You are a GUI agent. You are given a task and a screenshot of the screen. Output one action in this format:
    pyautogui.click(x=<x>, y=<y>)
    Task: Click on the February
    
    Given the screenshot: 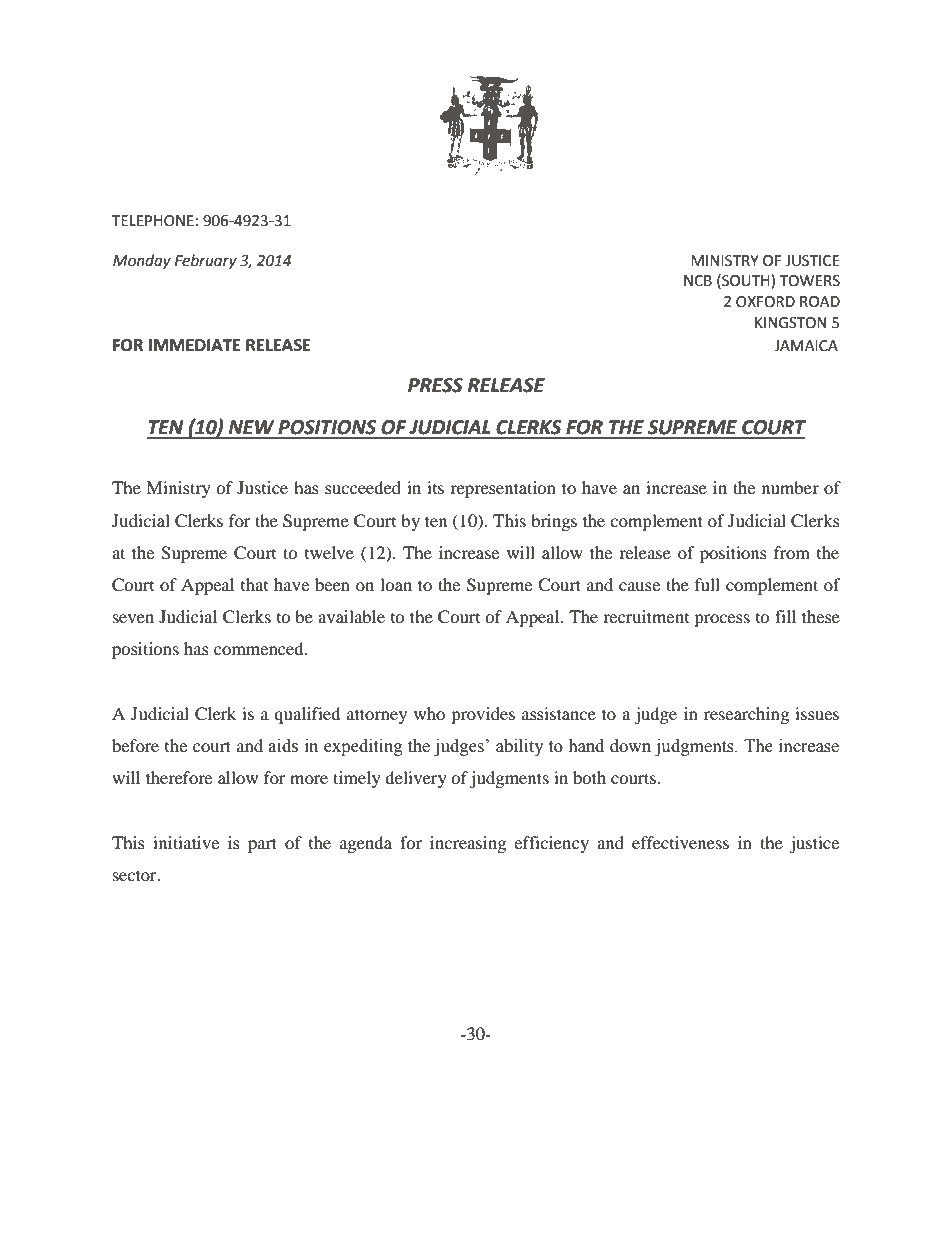 What is the action you would take?
    pyautogui.click(x=206, y=262)
